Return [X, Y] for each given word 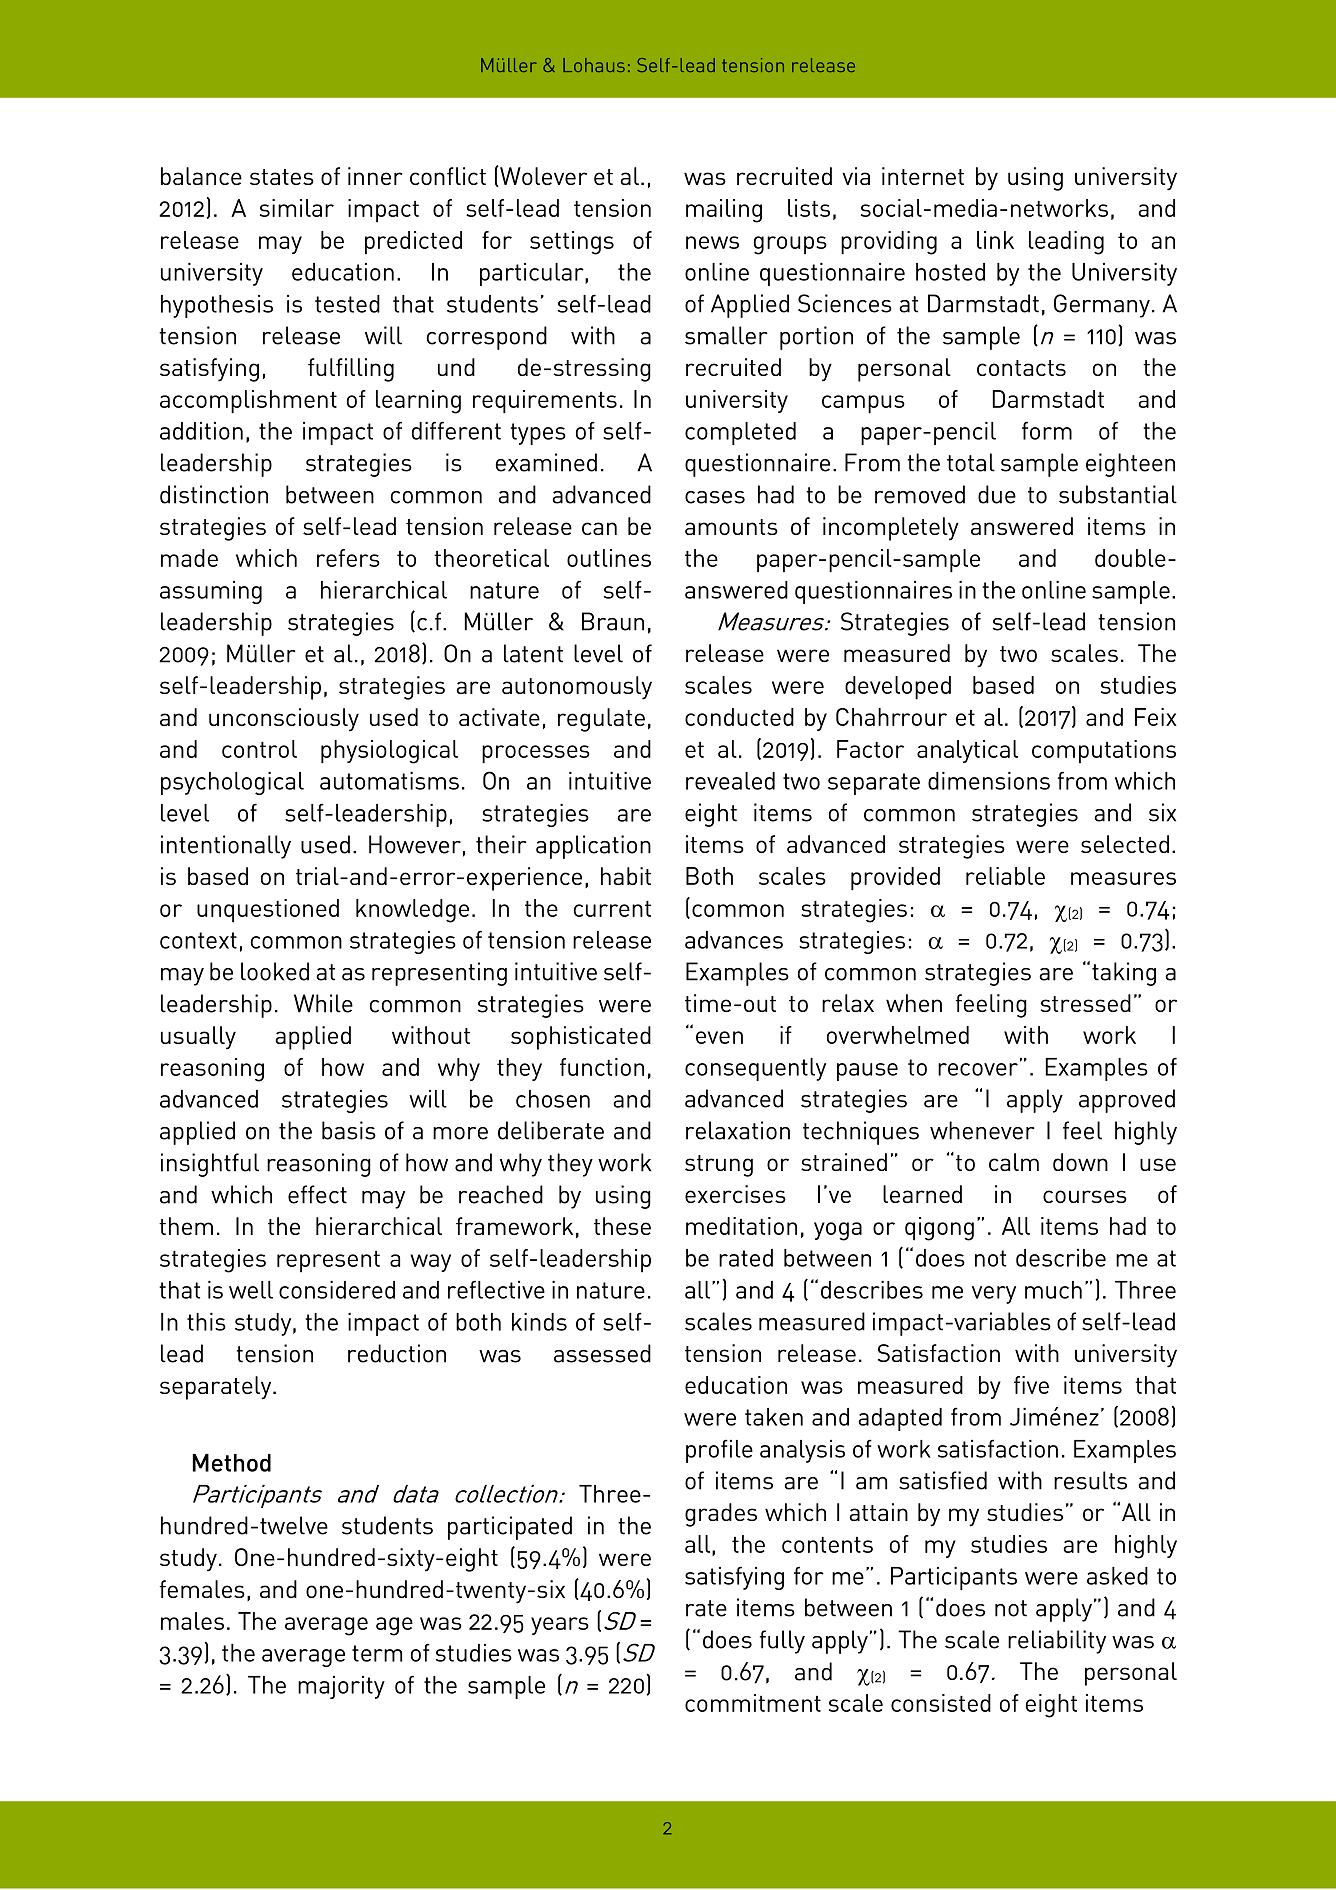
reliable [1005, 876]
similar [297, 208]
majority [341, 1687]
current [612, 909]
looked [275, 971]
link [995, 240]
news [712, 242]
